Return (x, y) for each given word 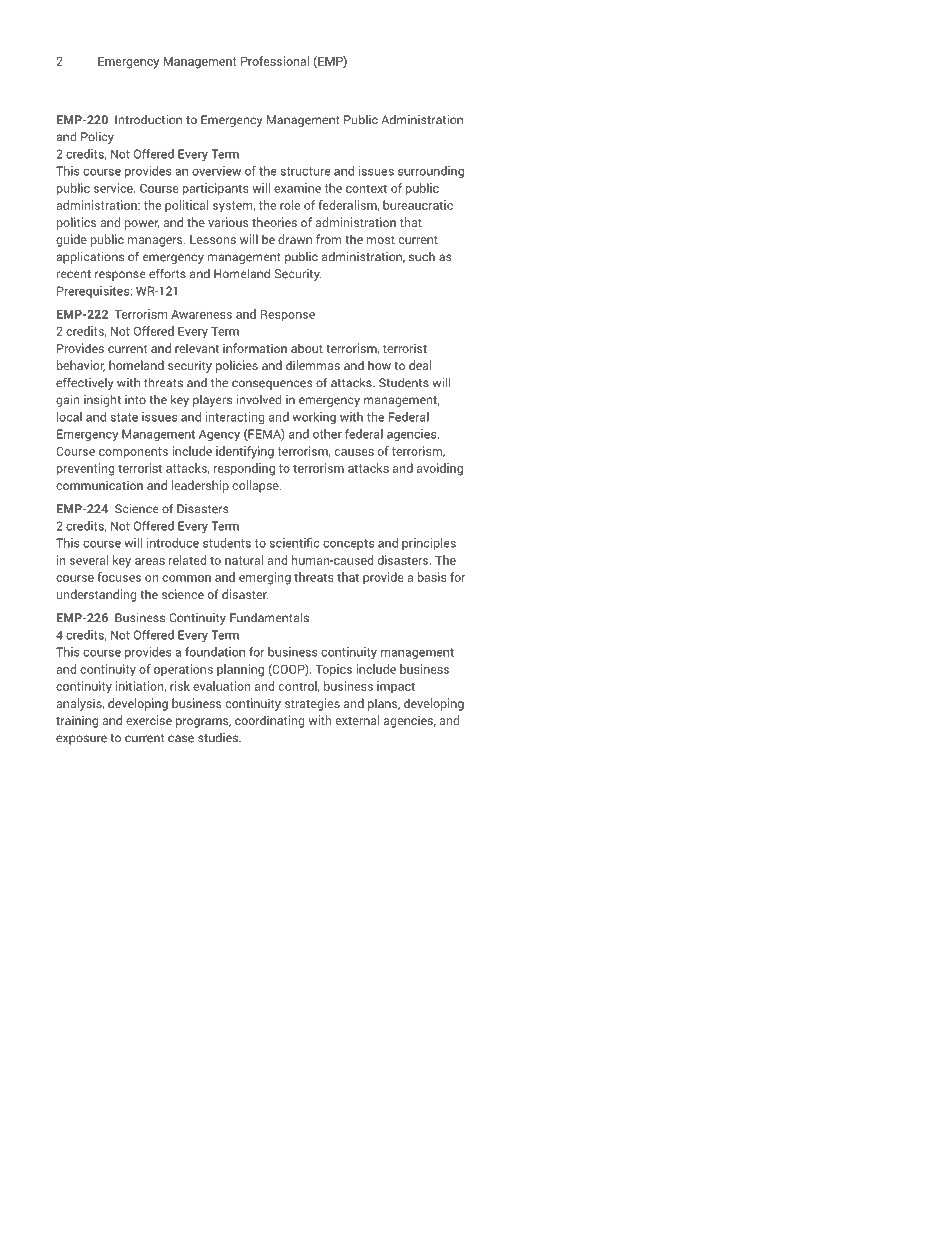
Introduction (148, 120)
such (422, 257)
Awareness (201, 314)
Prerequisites (94, 292)
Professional (275, 61)
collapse (256, 486)
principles (429, 544)
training (77, 721)
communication (99, 485)
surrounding (431, 172)
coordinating (269, 721)
